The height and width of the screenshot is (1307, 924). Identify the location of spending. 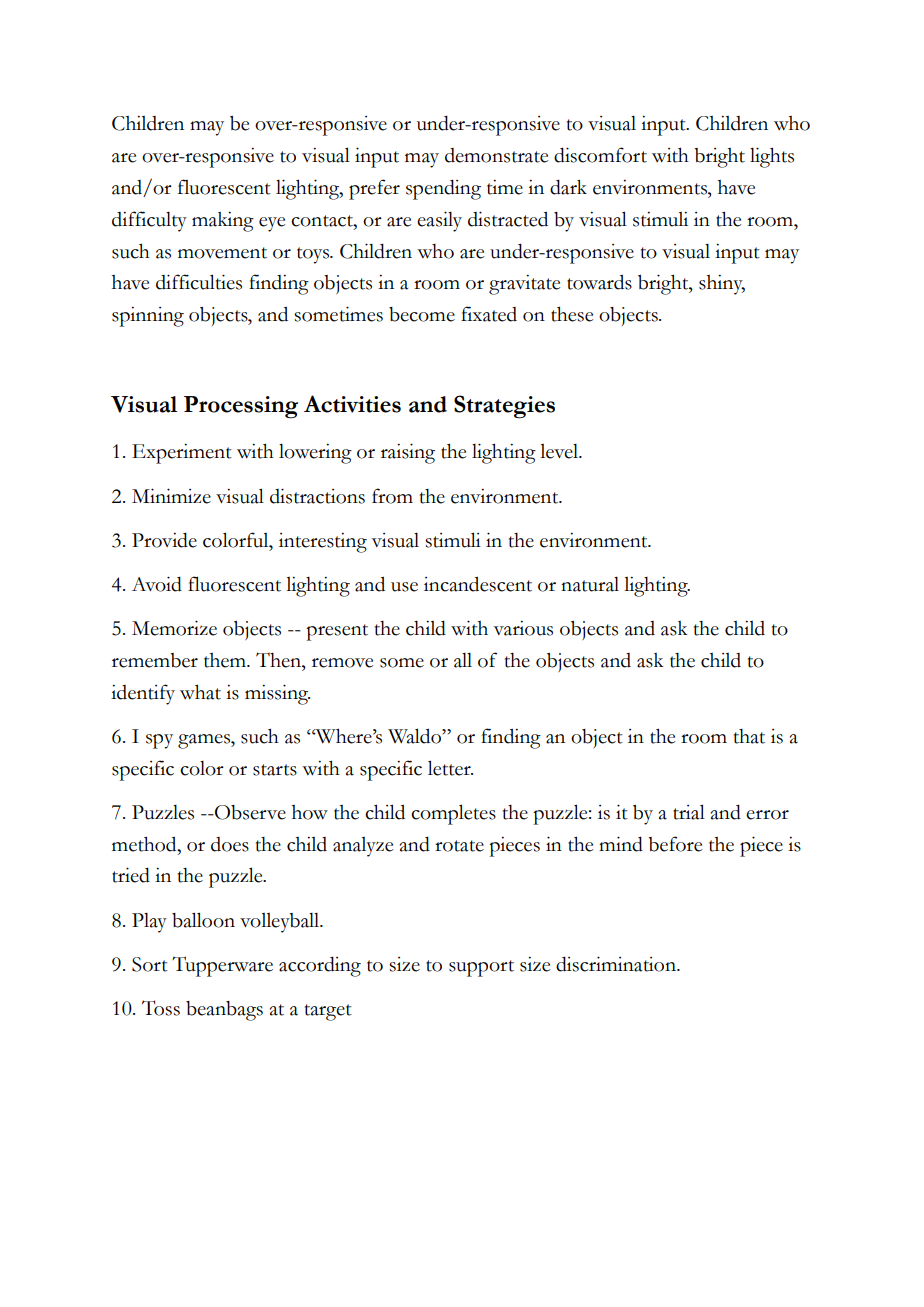
(443, 189).
